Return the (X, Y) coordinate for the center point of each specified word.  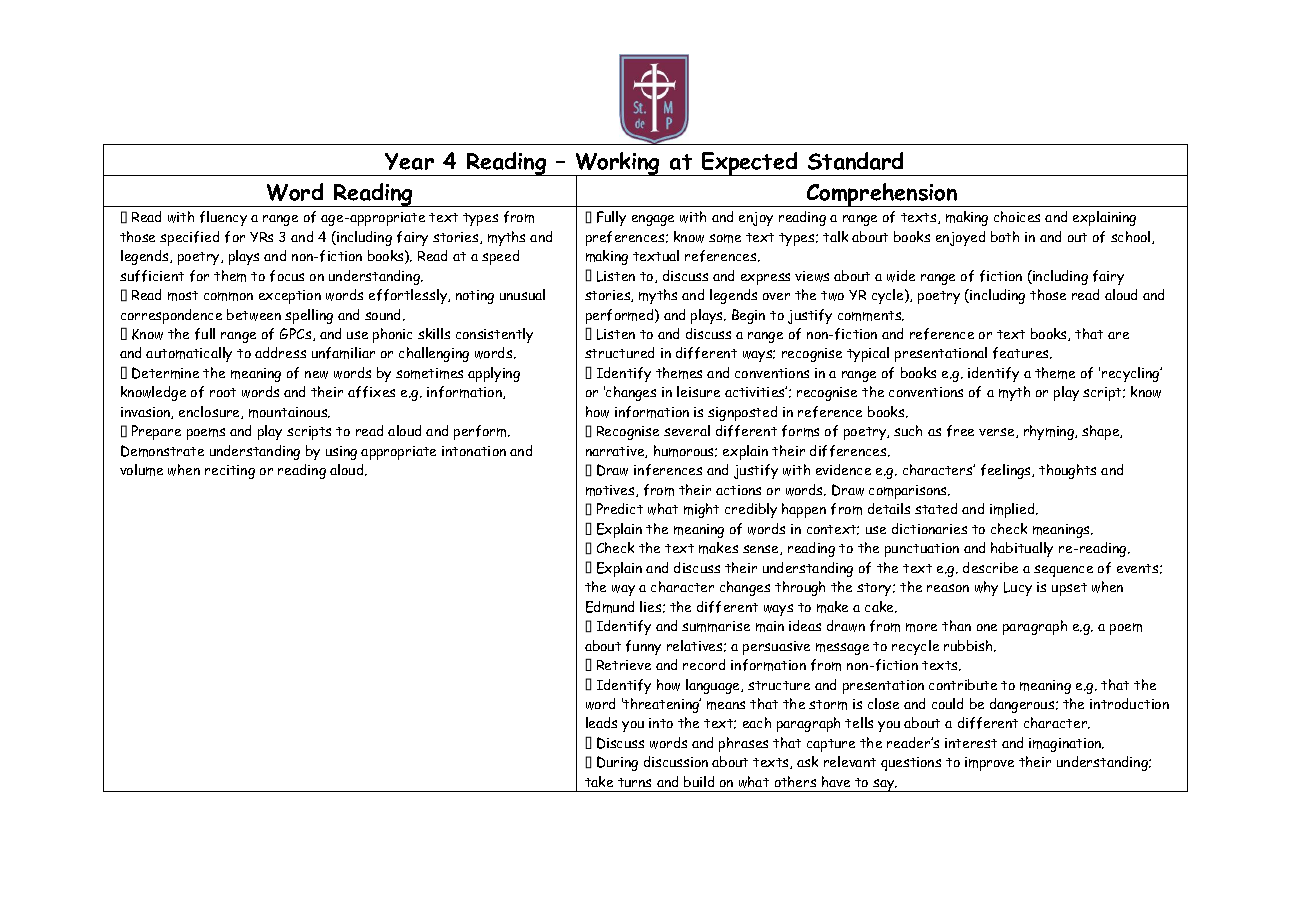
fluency (223, 218)
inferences (668, 470)
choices (1017, 216)
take (599, 781)
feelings (1007, 471)
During (617, 763)
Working (618, 165)
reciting (230, 472)
